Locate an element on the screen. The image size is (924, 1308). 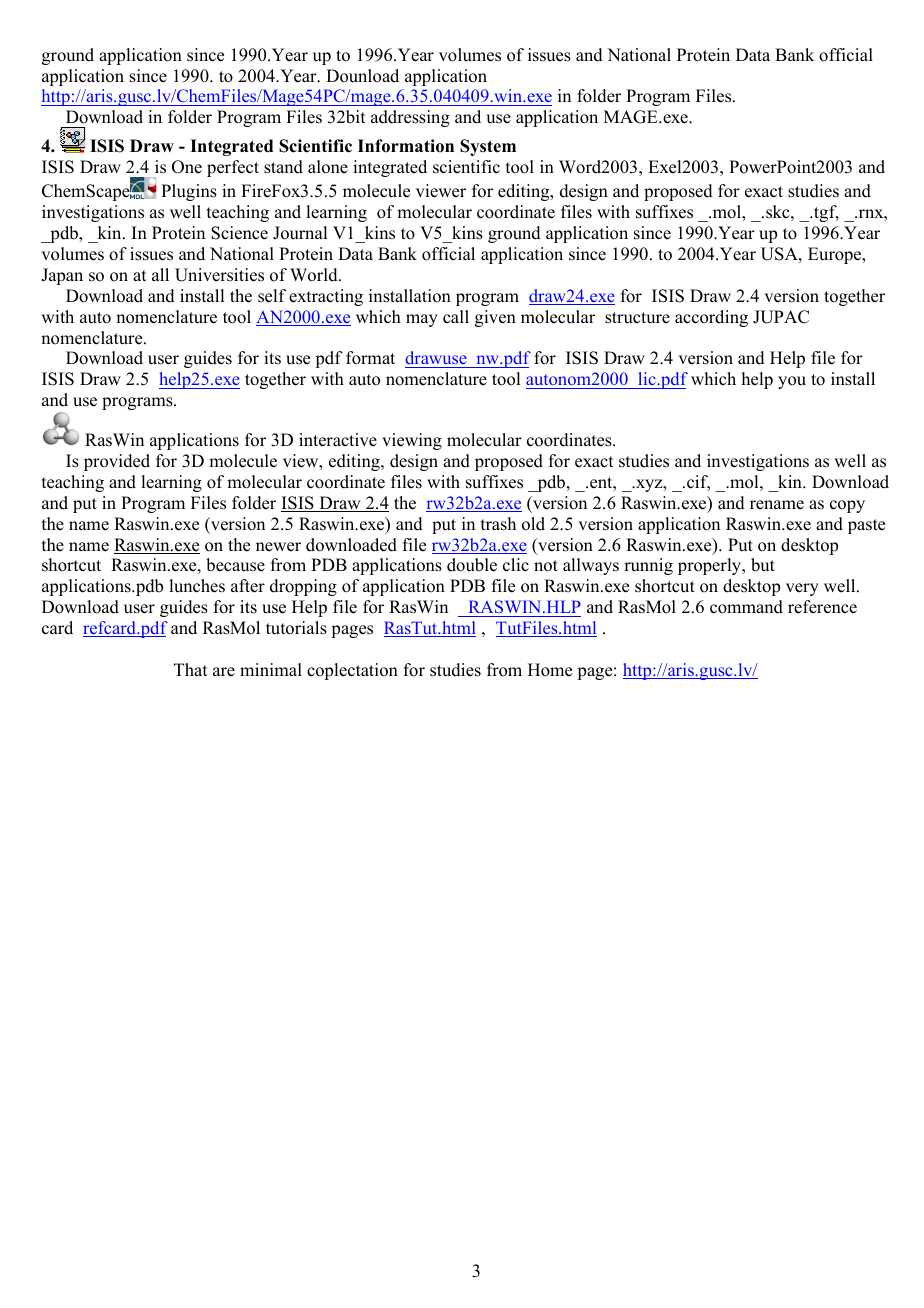
System is located at coordinates (488, 147).
